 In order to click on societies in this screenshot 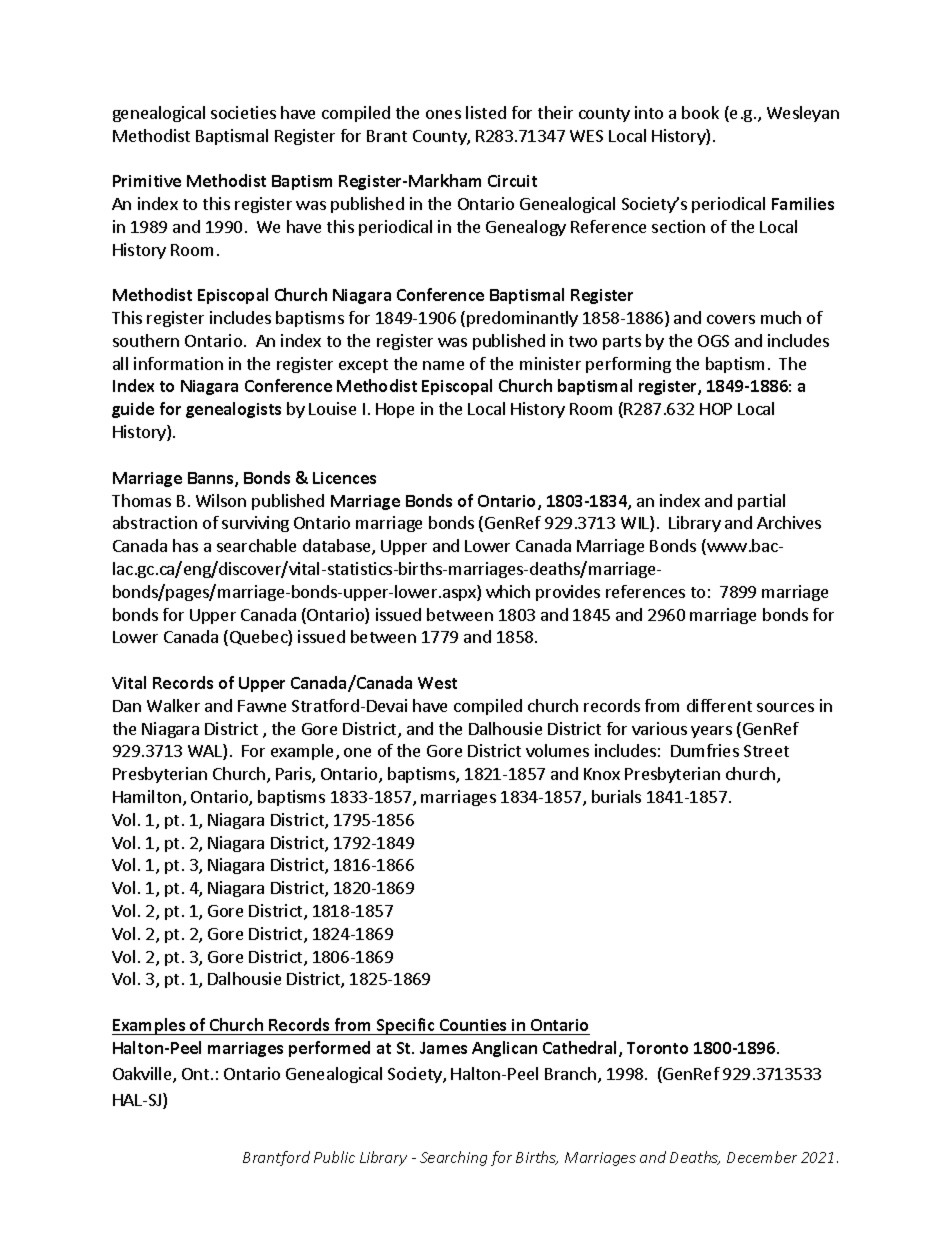, I will do `click(243, 112)`.
